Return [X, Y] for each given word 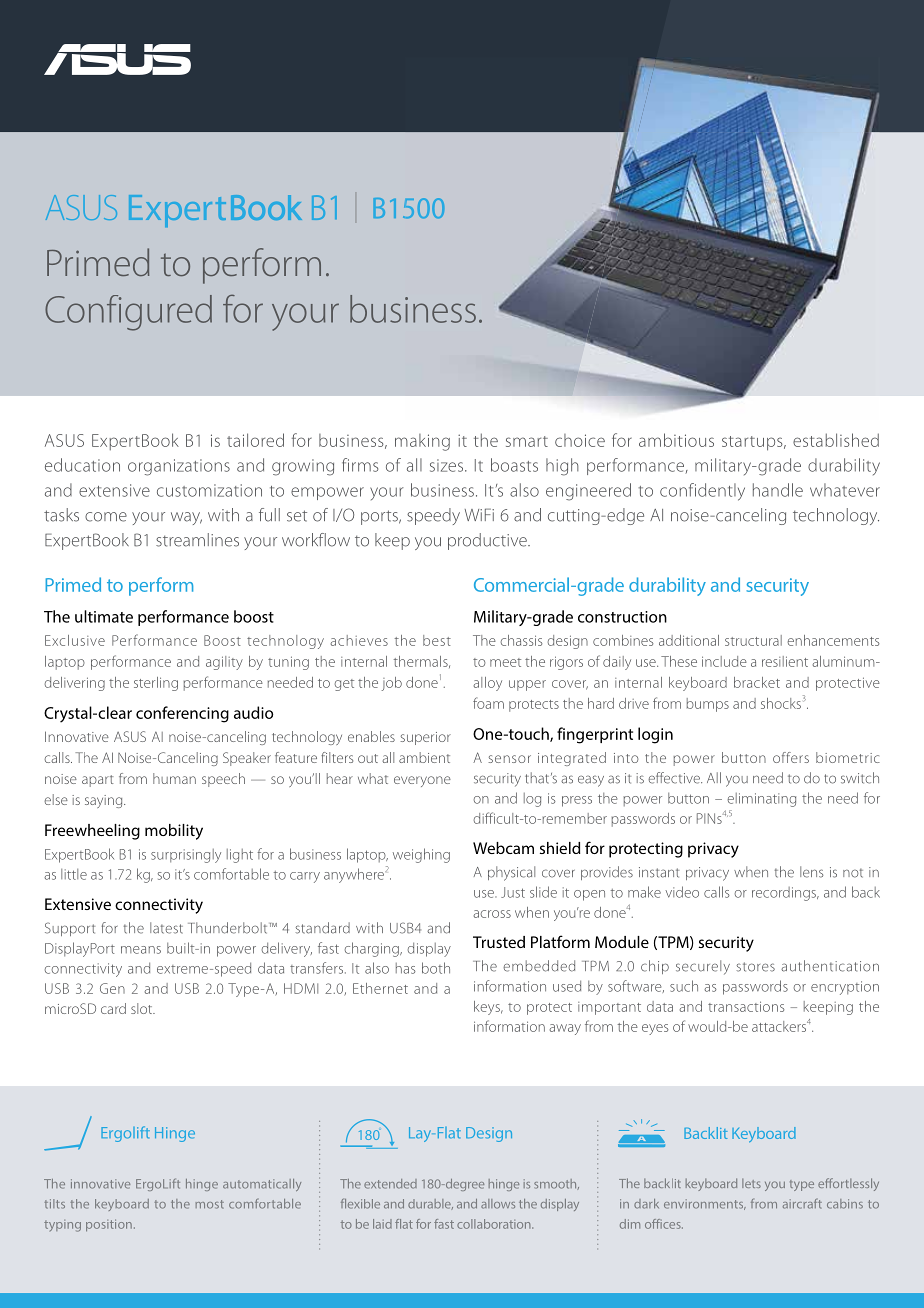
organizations [179, 467]
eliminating [761, 800]
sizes [448, 465]
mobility [174, 832]
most [209, 1204]
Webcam [503, 848]
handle [778, 490]
